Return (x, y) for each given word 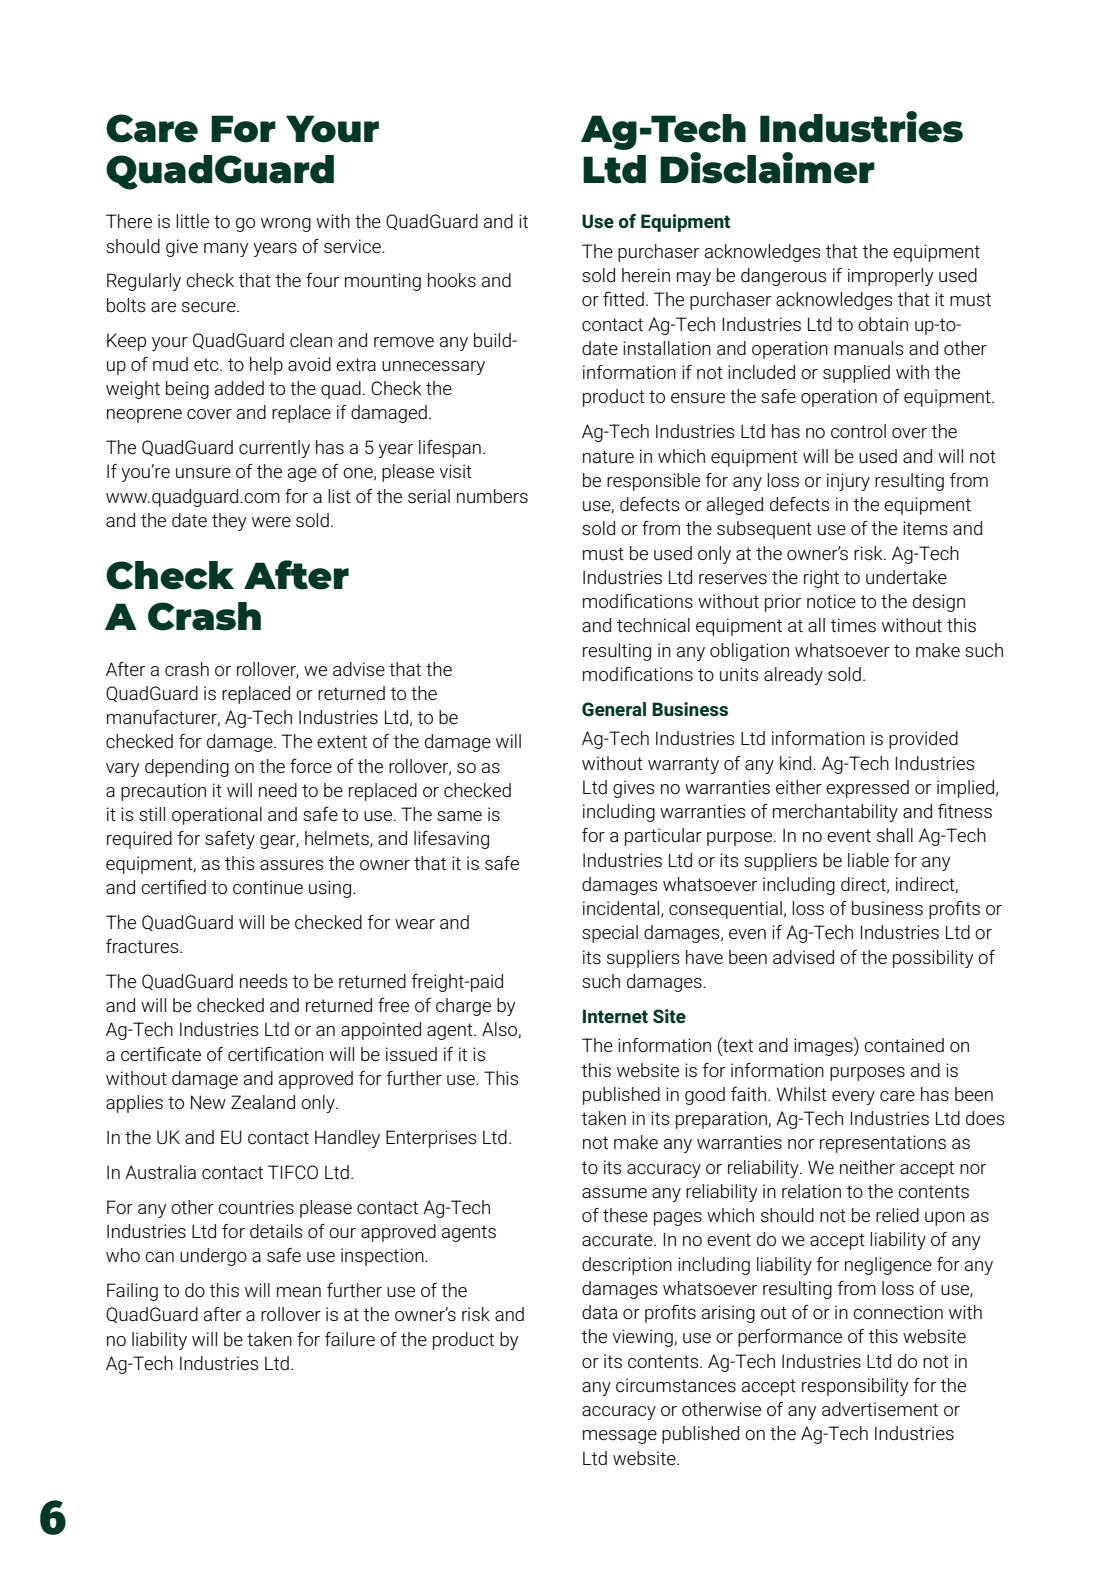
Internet (615, 1016)
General (614, 709)
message (620, 1437)
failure (350, 1339)
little (192, 221)
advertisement (880, 1409)
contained (904, 1045)
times (853, 625)
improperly (891, 277)
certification (275, 1054)
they (229, 522)
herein (646, 275)
